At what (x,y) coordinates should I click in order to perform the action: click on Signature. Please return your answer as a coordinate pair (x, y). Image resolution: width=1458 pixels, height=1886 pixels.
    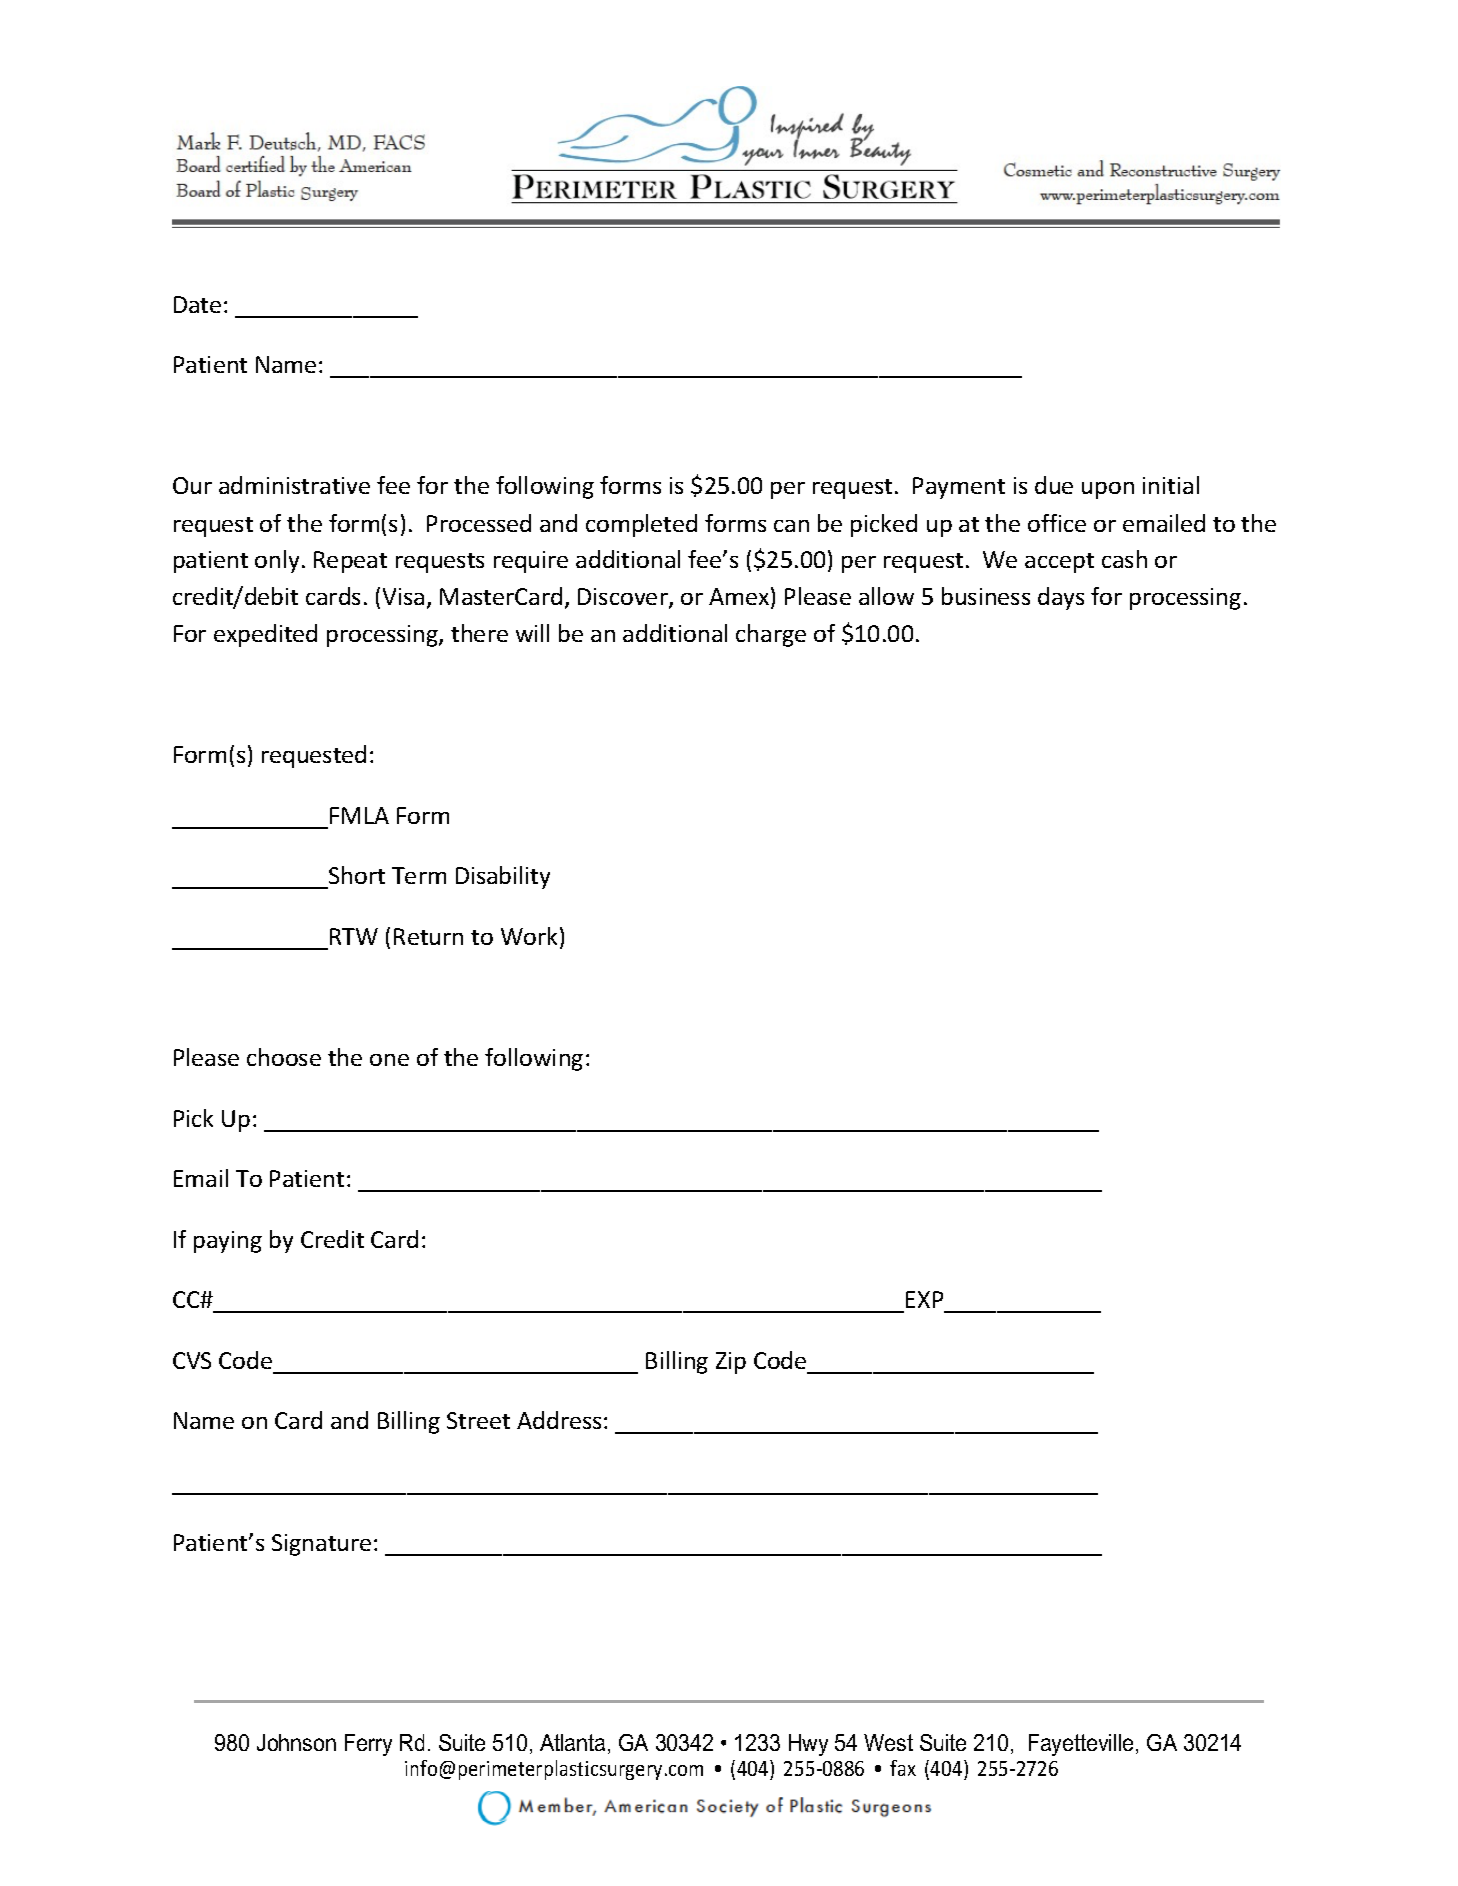
    Looking at the image, I should click on (321, 1545).
